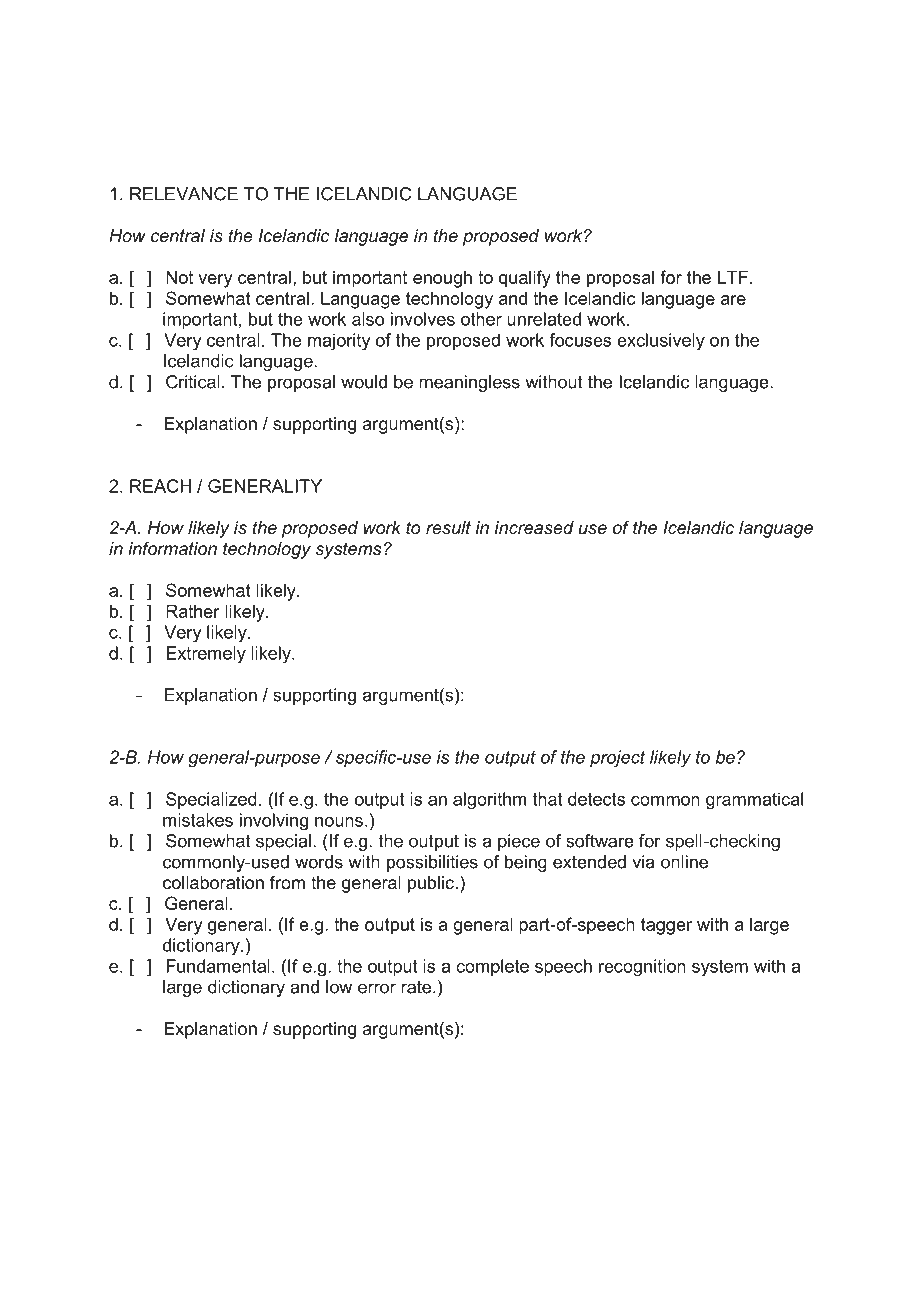 This image has height=1308, width=924. I want to click on qualify, so click(525, 279).
